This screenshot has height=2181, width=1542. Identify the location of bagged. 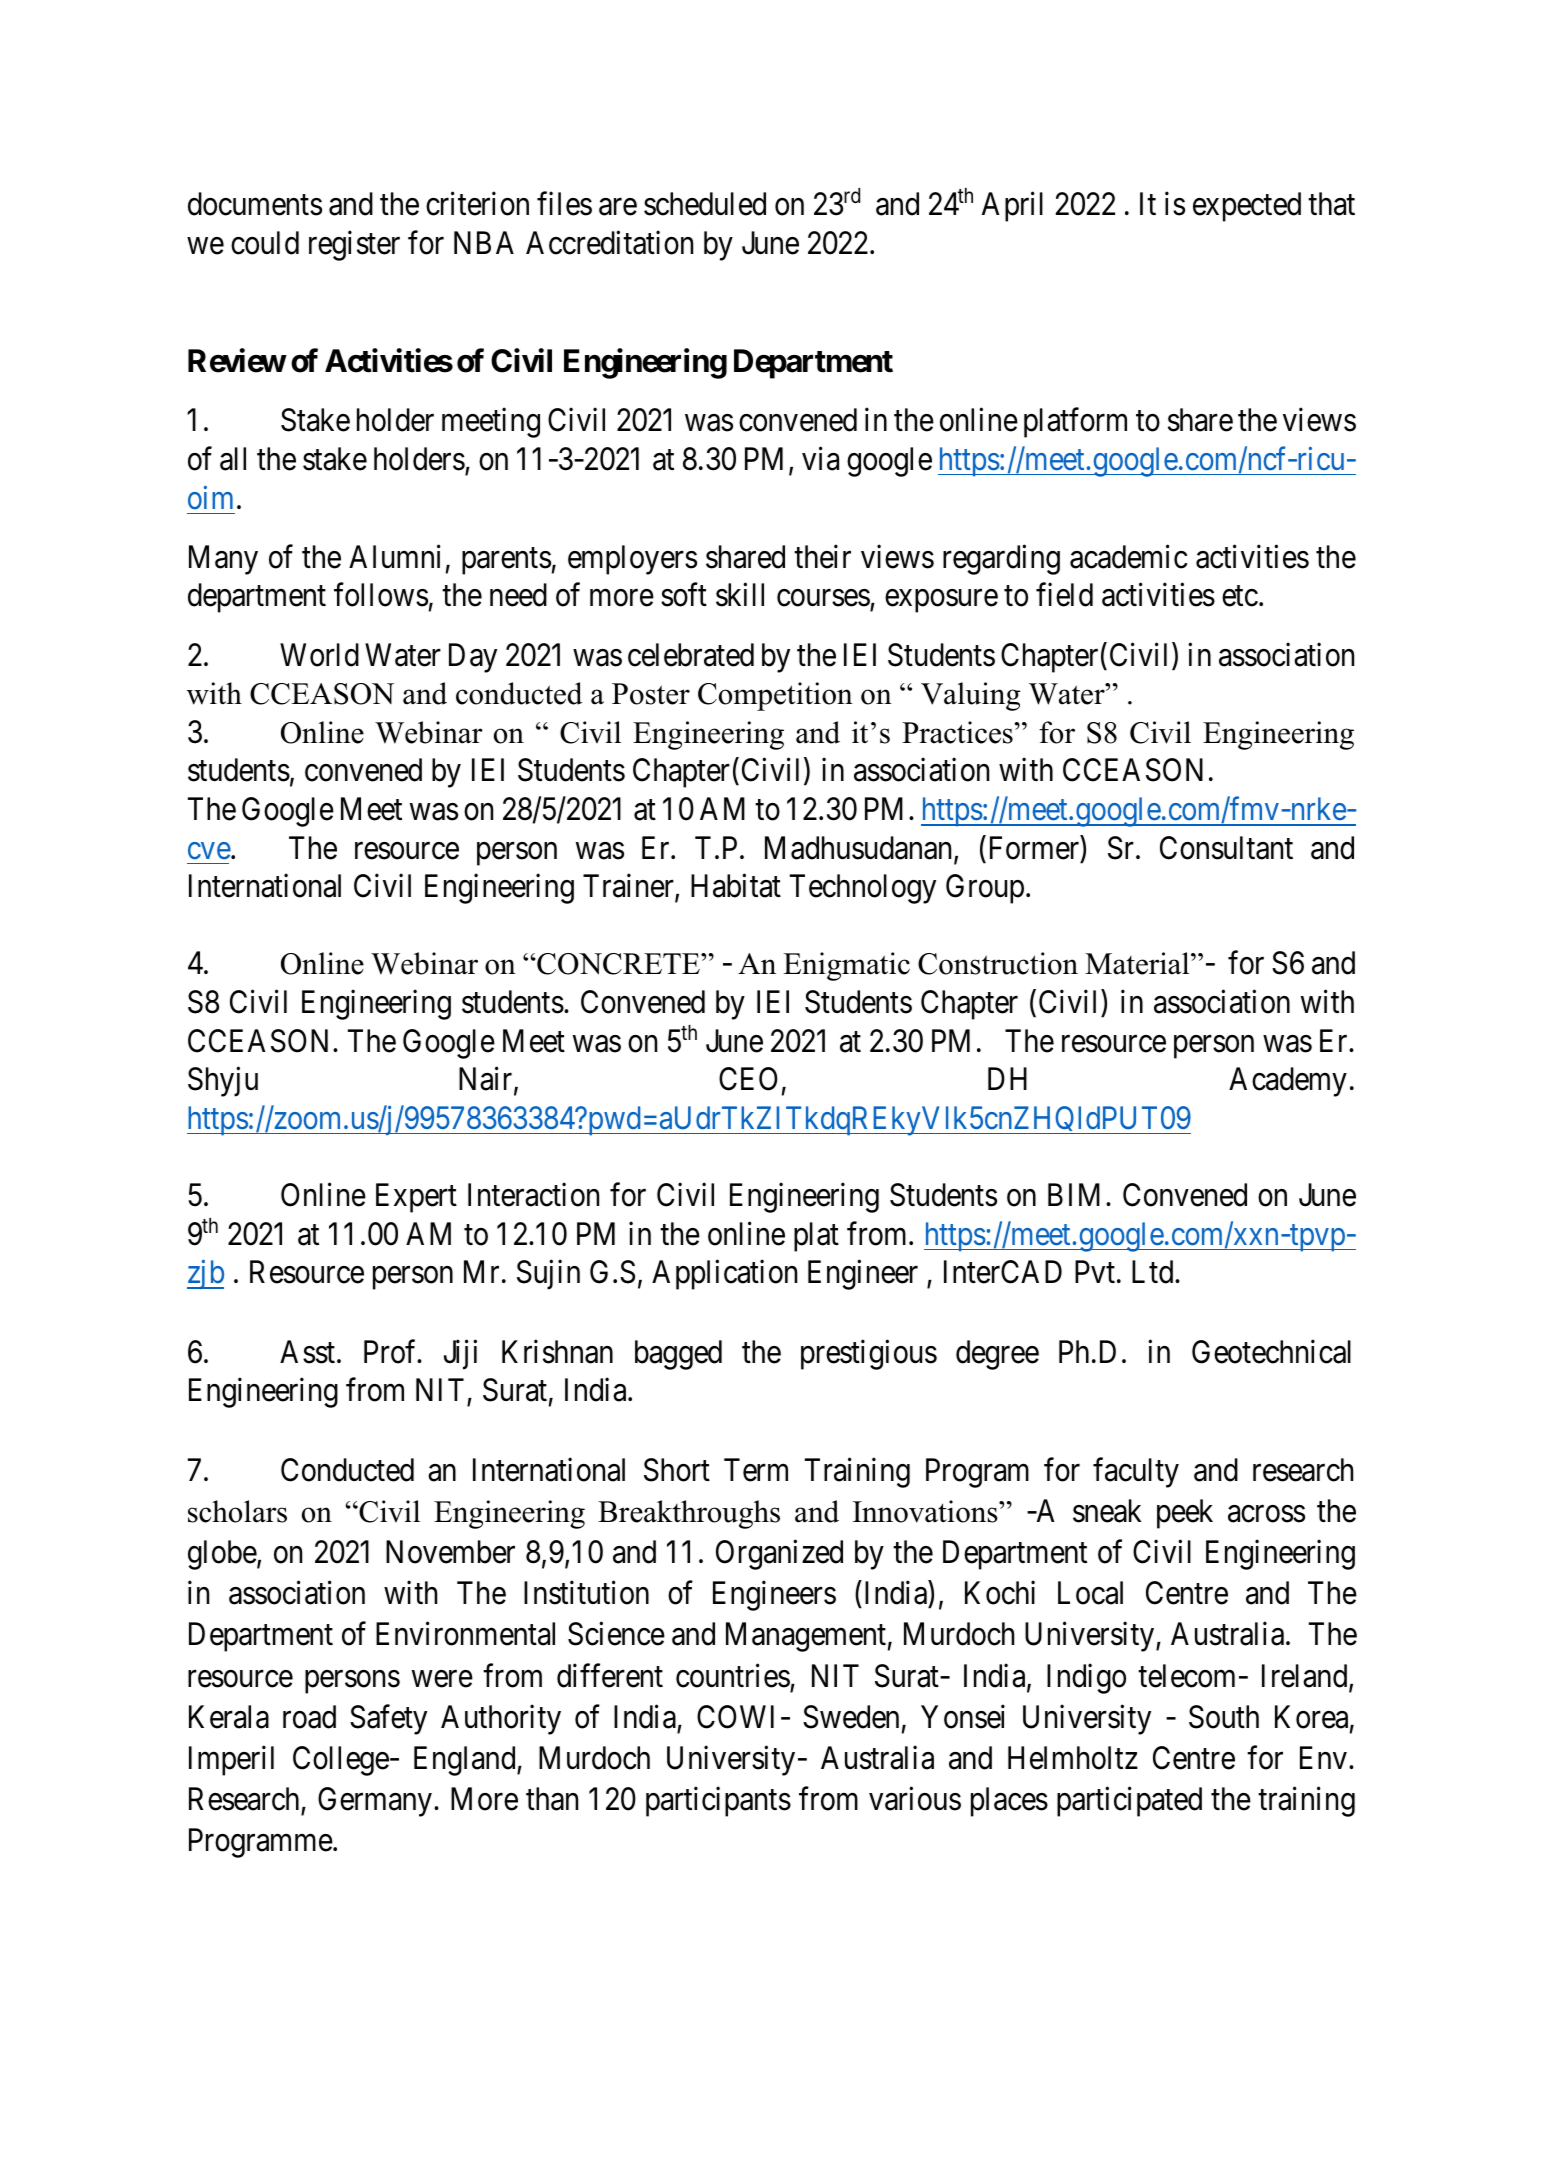
(678, 1355).
